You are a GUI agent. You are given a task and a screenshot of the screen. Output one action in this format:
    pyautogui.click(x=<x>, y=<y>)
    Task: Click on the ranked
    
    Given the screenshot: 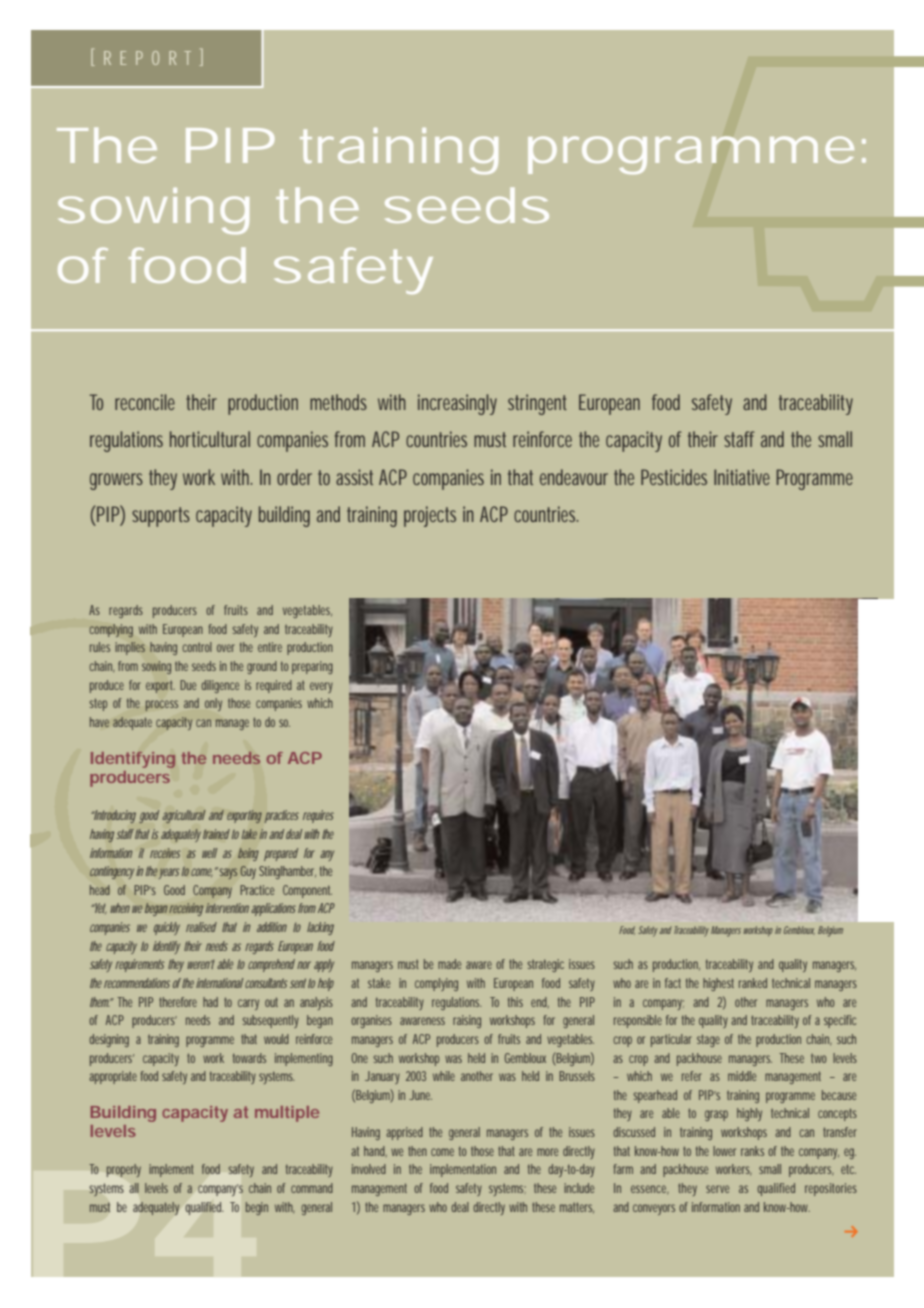 What is the action you would take?
    pyautogui.click(x=753, y=983)
